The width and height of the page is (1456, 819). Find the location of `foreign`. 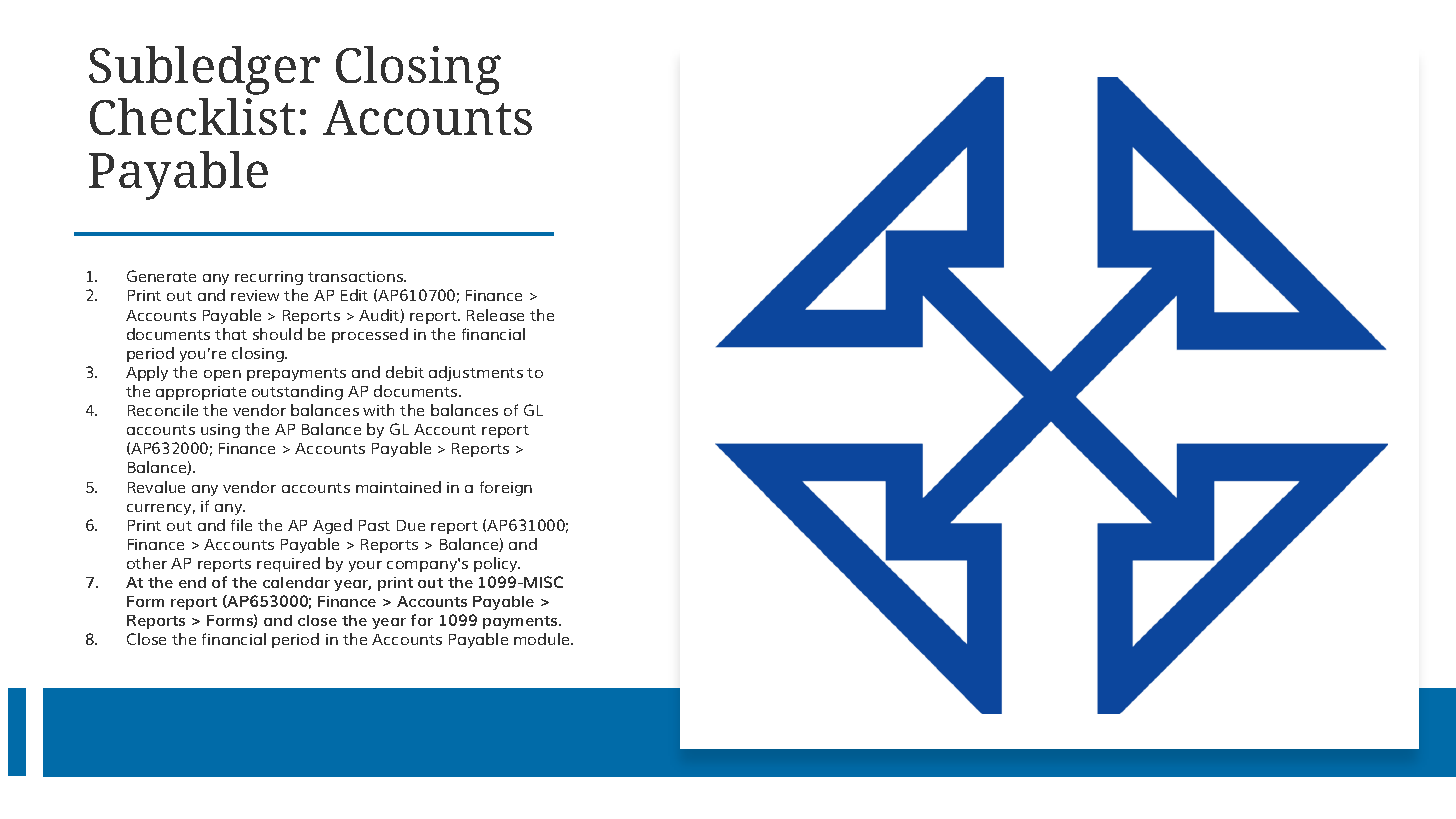

foreign is located at coordinates (506, 488).
